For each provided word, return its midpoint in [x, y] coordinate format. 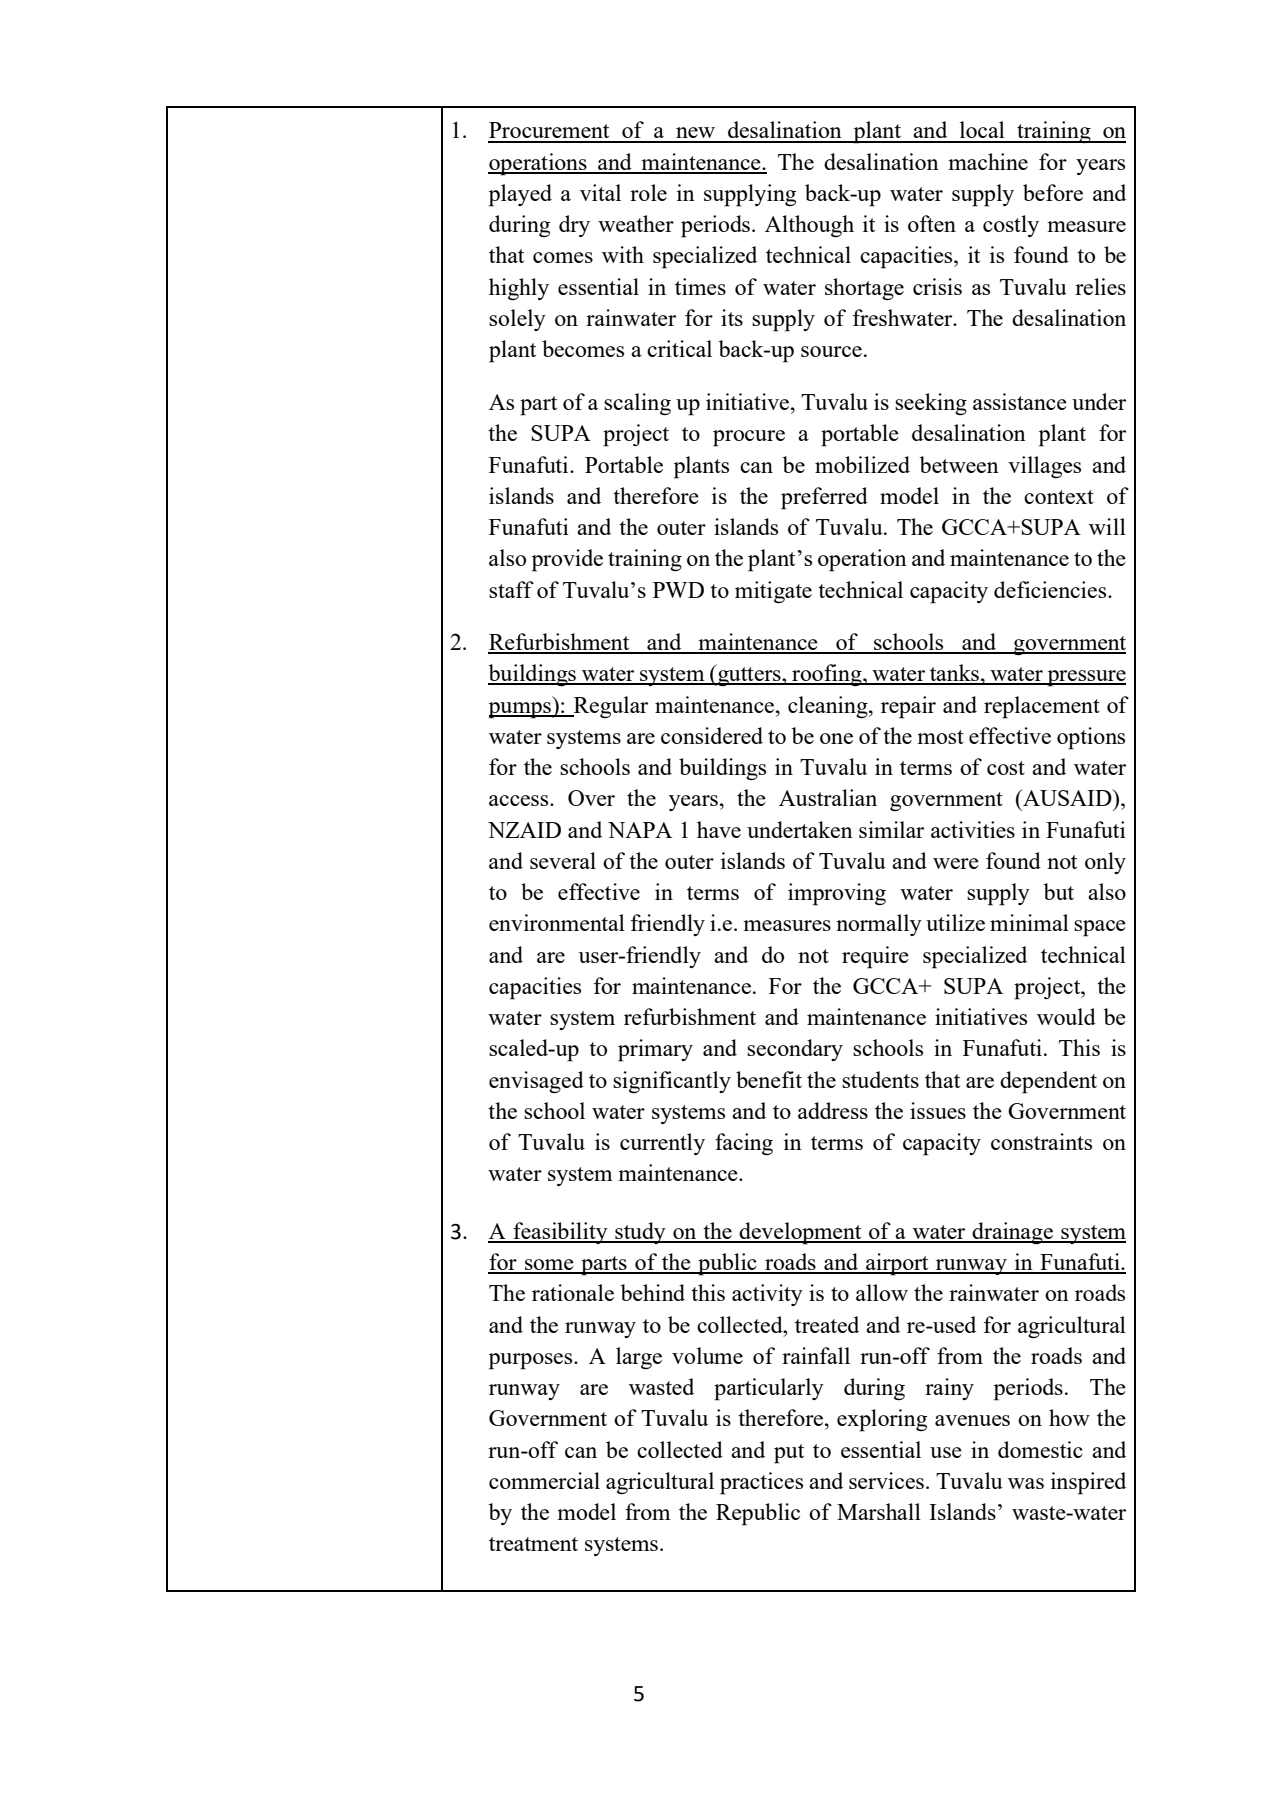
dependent [1048, 1082]
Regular [609, 707]
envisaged [536, 1082]
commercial [544, 1480]
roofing [827, 675]
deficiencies [1051, 589]
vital [600, 192]
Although [809, 226]
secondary [795, 1050]
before [1053, 192]
